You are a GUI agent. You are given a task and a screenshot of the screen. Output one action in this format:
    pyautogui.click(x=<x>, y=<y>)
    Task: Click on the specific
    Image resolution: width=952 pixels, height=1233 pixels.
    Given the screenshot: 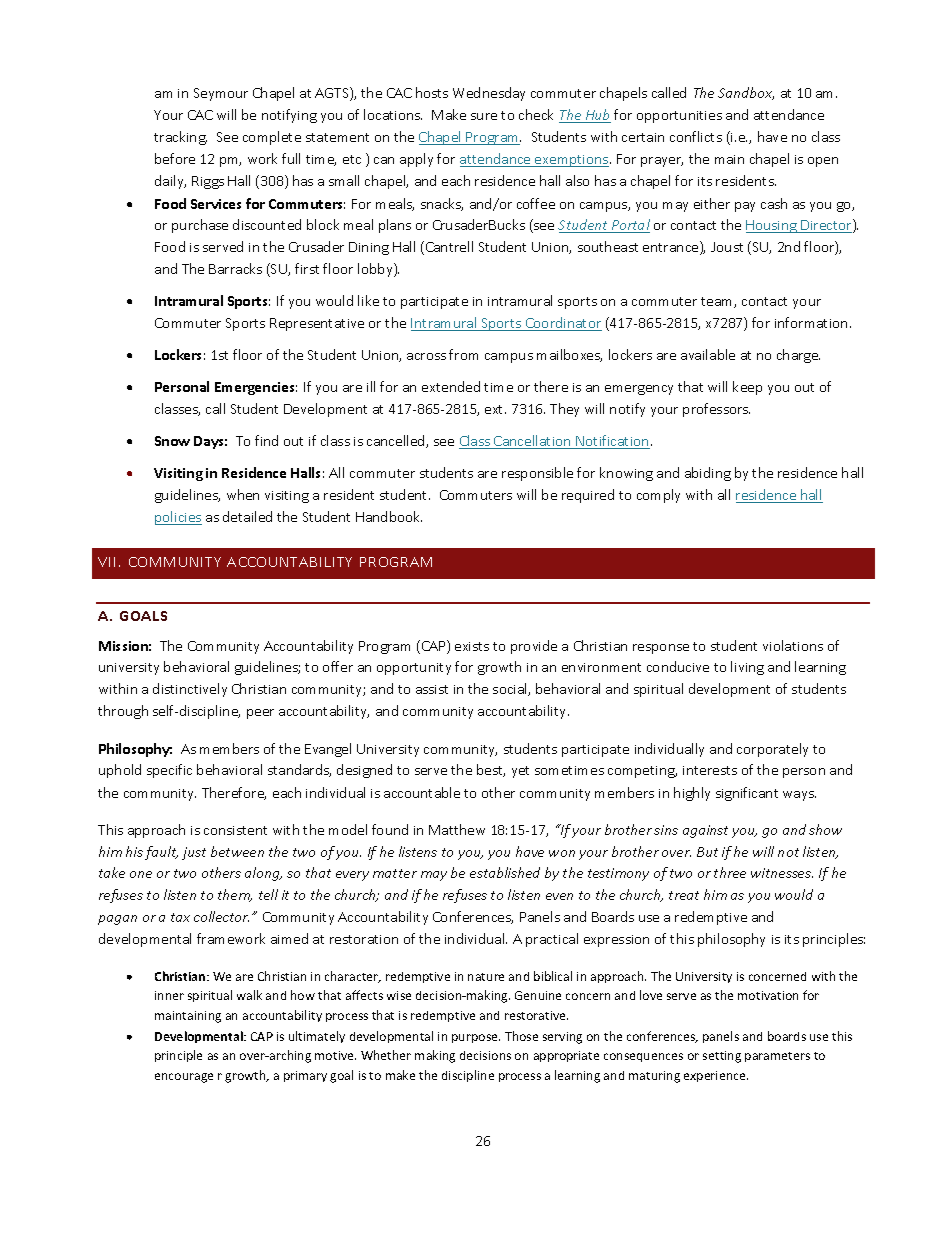 What is the action you would take?
    pyautogui.click(x=169, y=771)
